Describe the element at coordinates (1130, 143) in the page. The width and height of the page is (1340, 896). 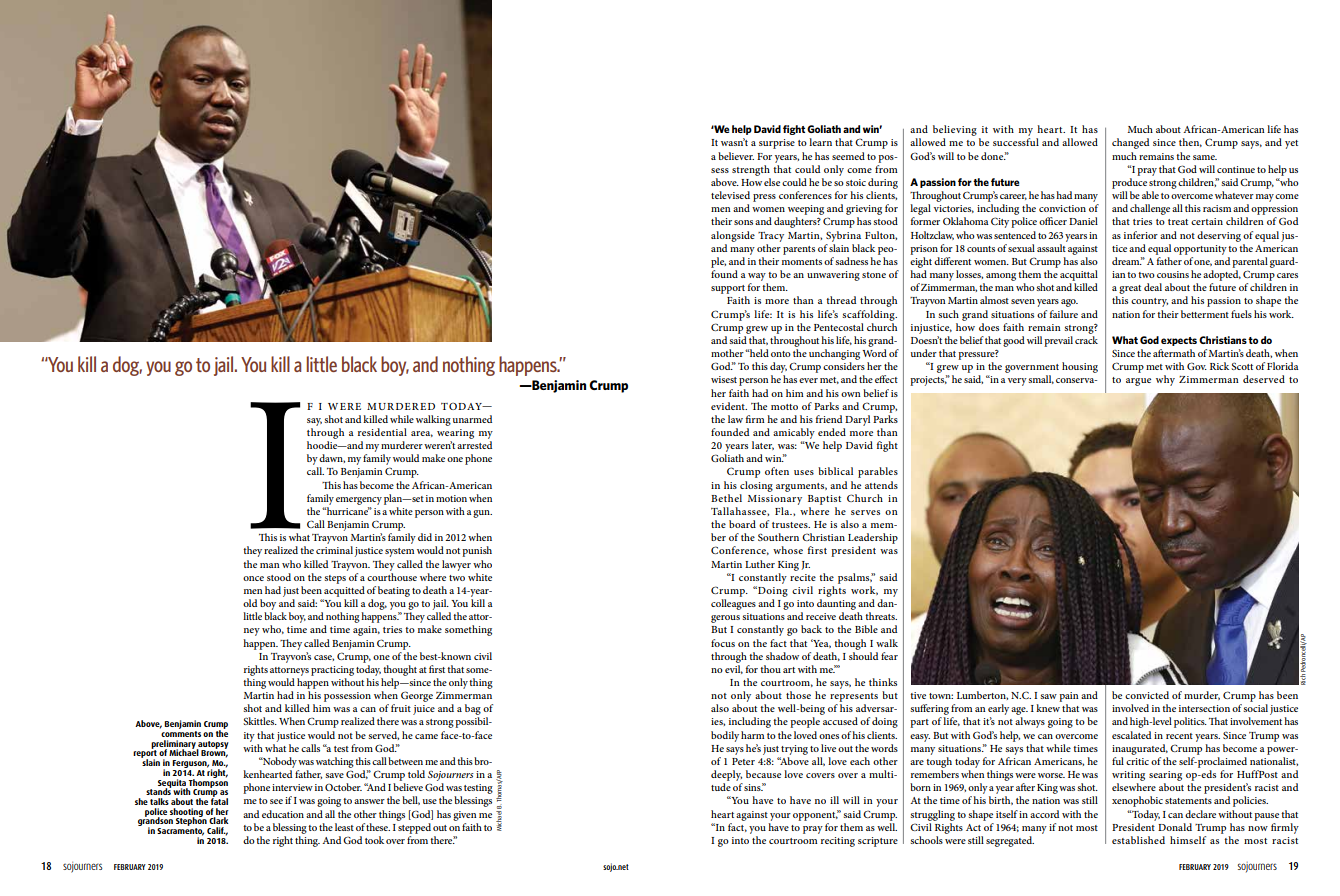
I see `changed` at that location.
